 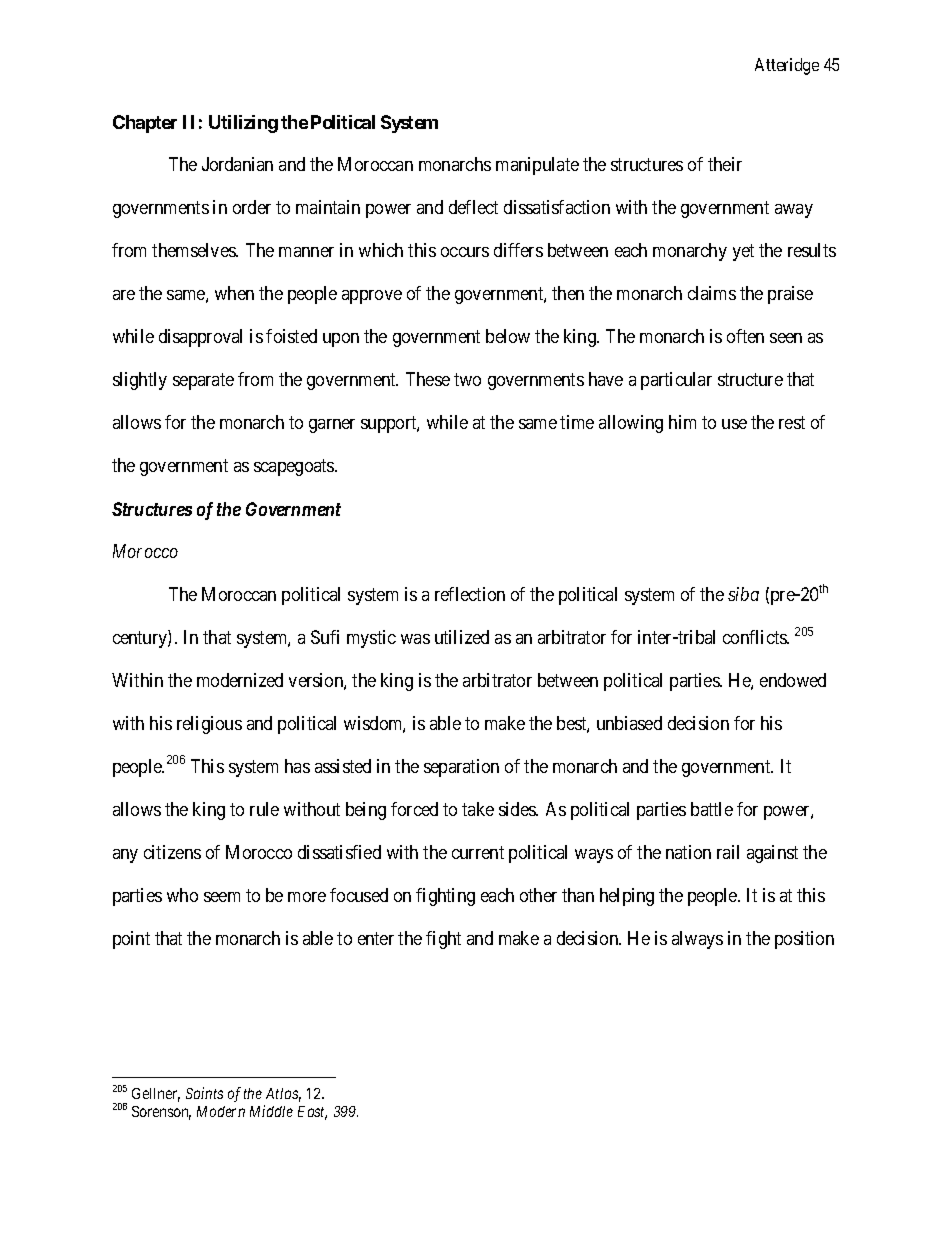 What do you see at coordinates (462, 637) in the screenshot?
I see `utilized` at bounding box center [462, 637].
